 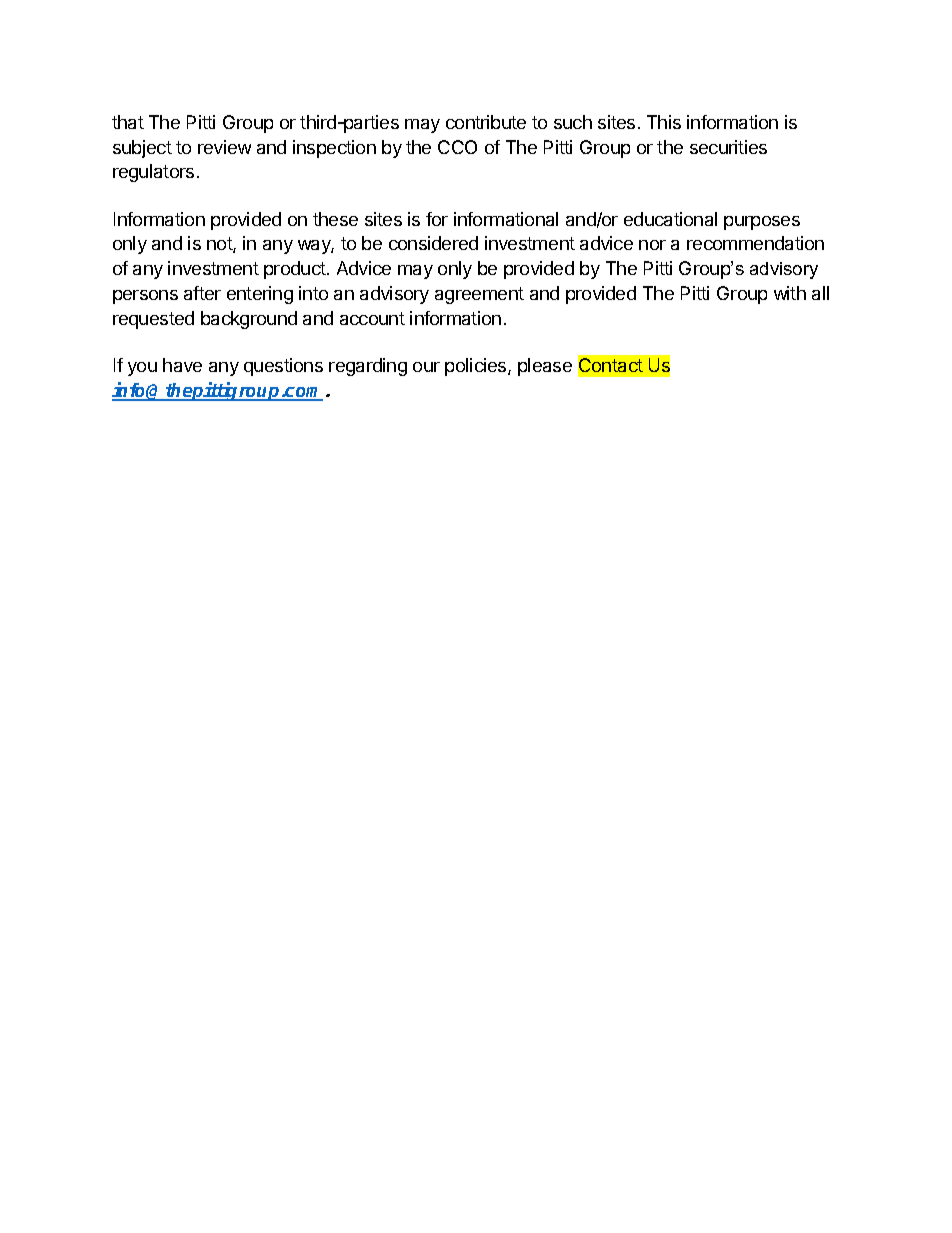 I want to click on that, so click(x=128, y=122).
